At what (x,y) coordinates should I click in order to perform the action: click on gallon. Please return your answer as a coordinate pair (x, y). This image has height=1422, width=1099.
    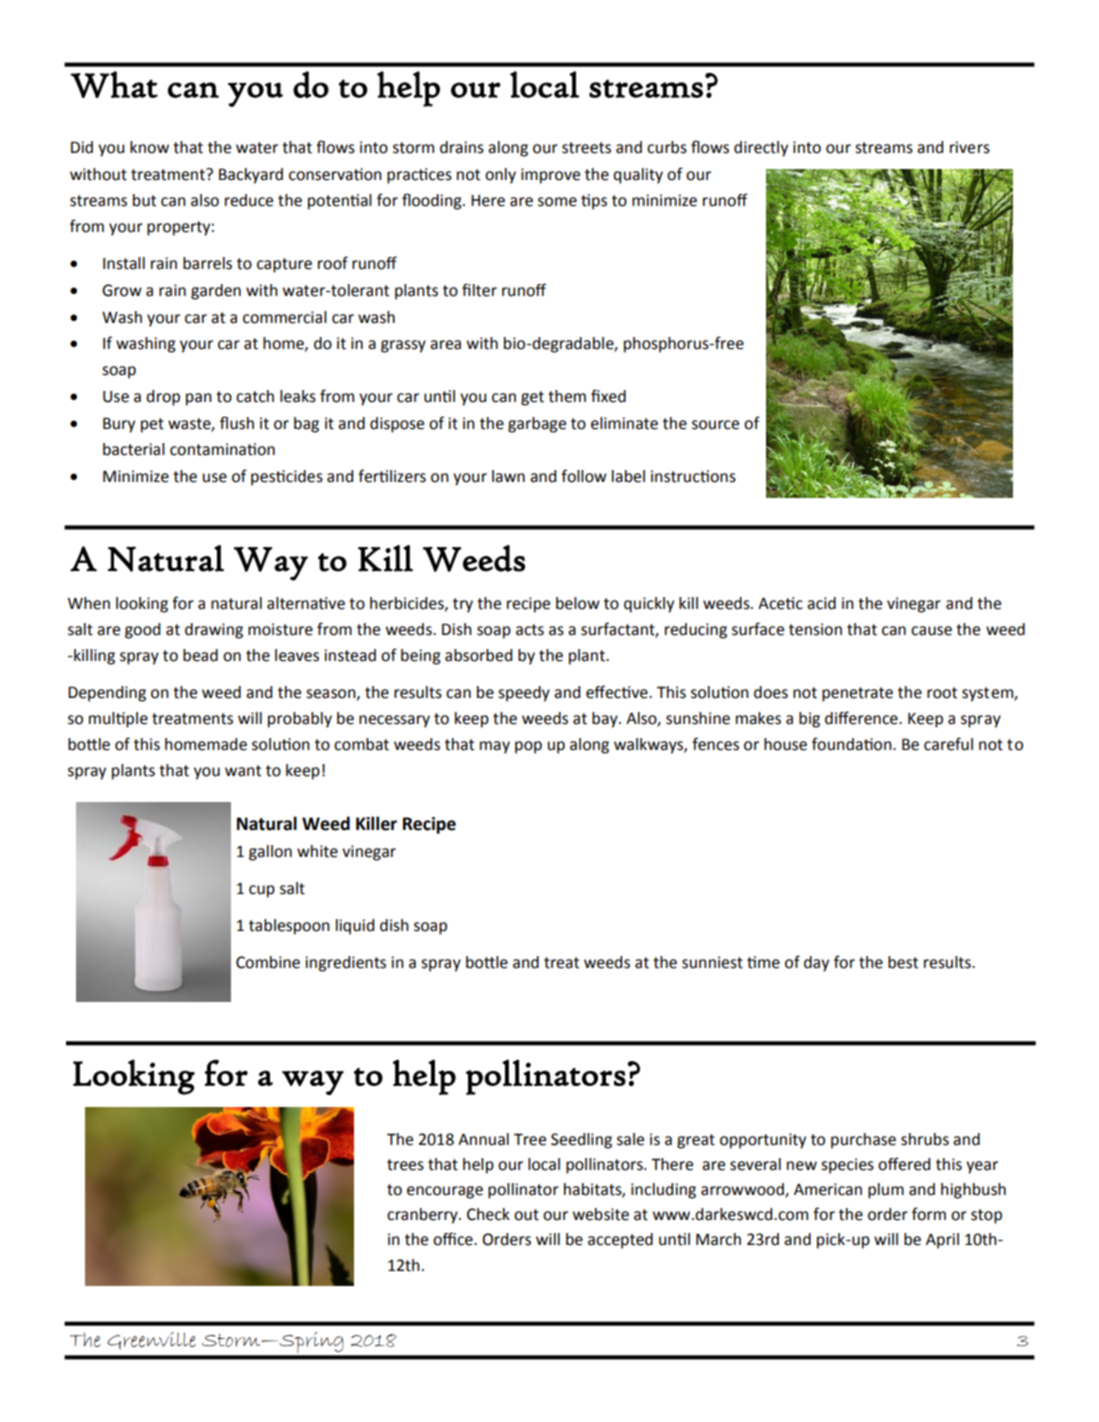
    Looking at the image, I should click on (270, 853).
